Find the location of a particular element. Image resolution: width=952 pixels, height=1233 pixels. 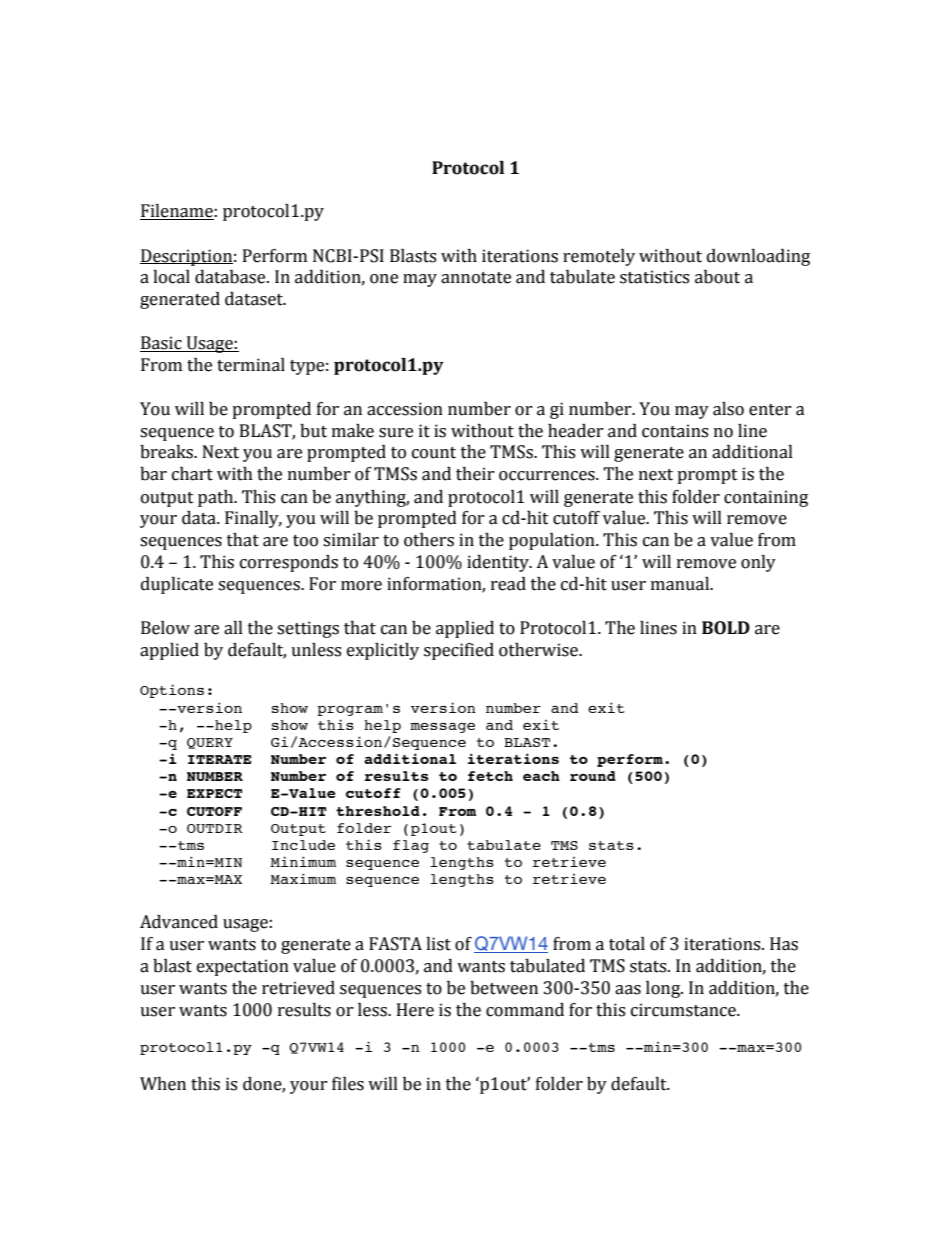

ITERATE is located at coordinates (219, 759).
